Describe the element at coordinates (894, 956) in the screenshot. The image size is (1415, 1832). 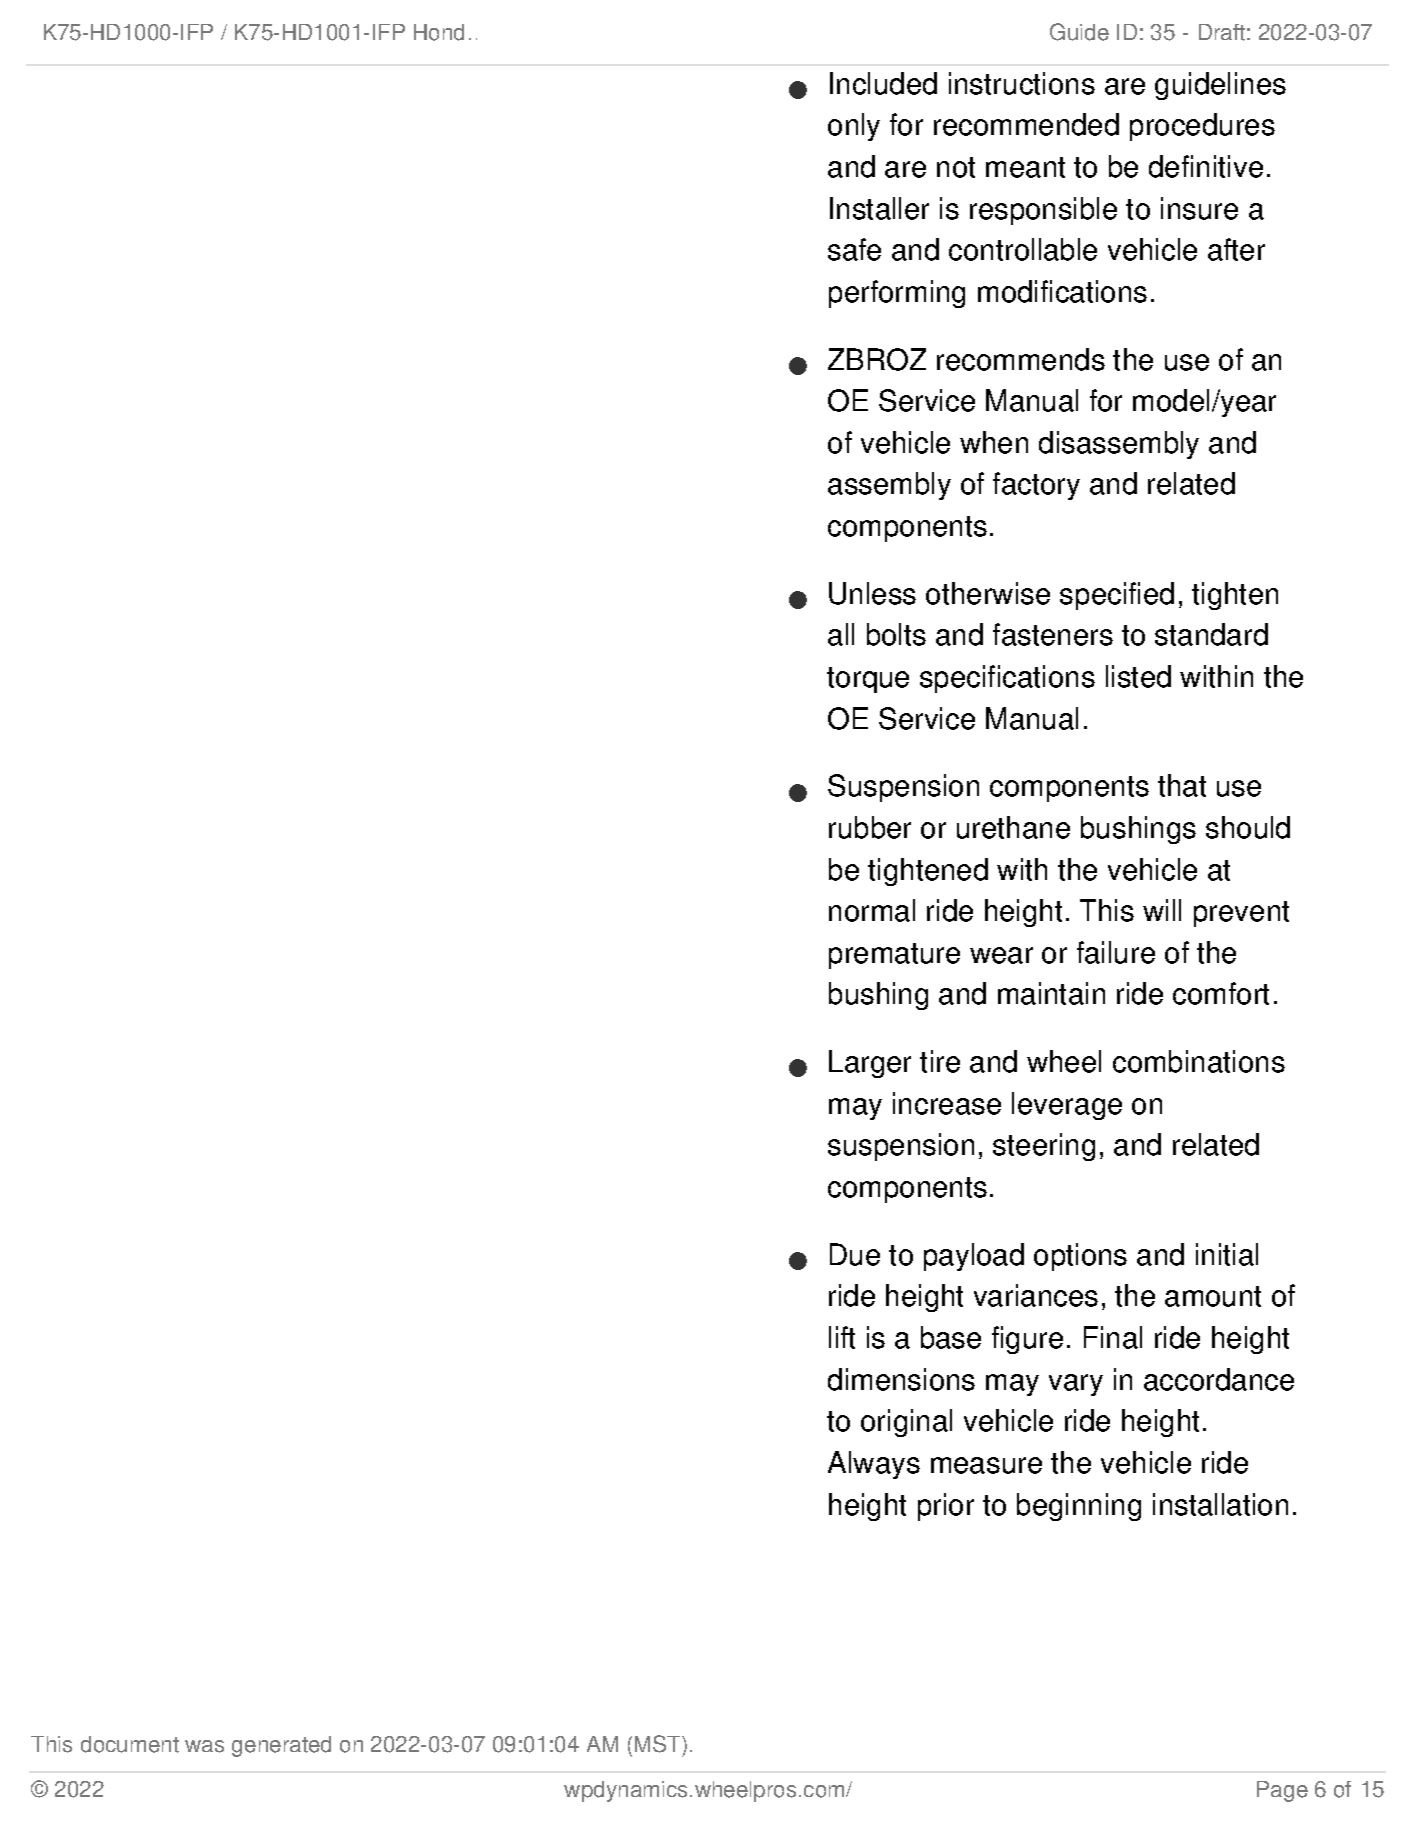
I see `premature` at that location.
